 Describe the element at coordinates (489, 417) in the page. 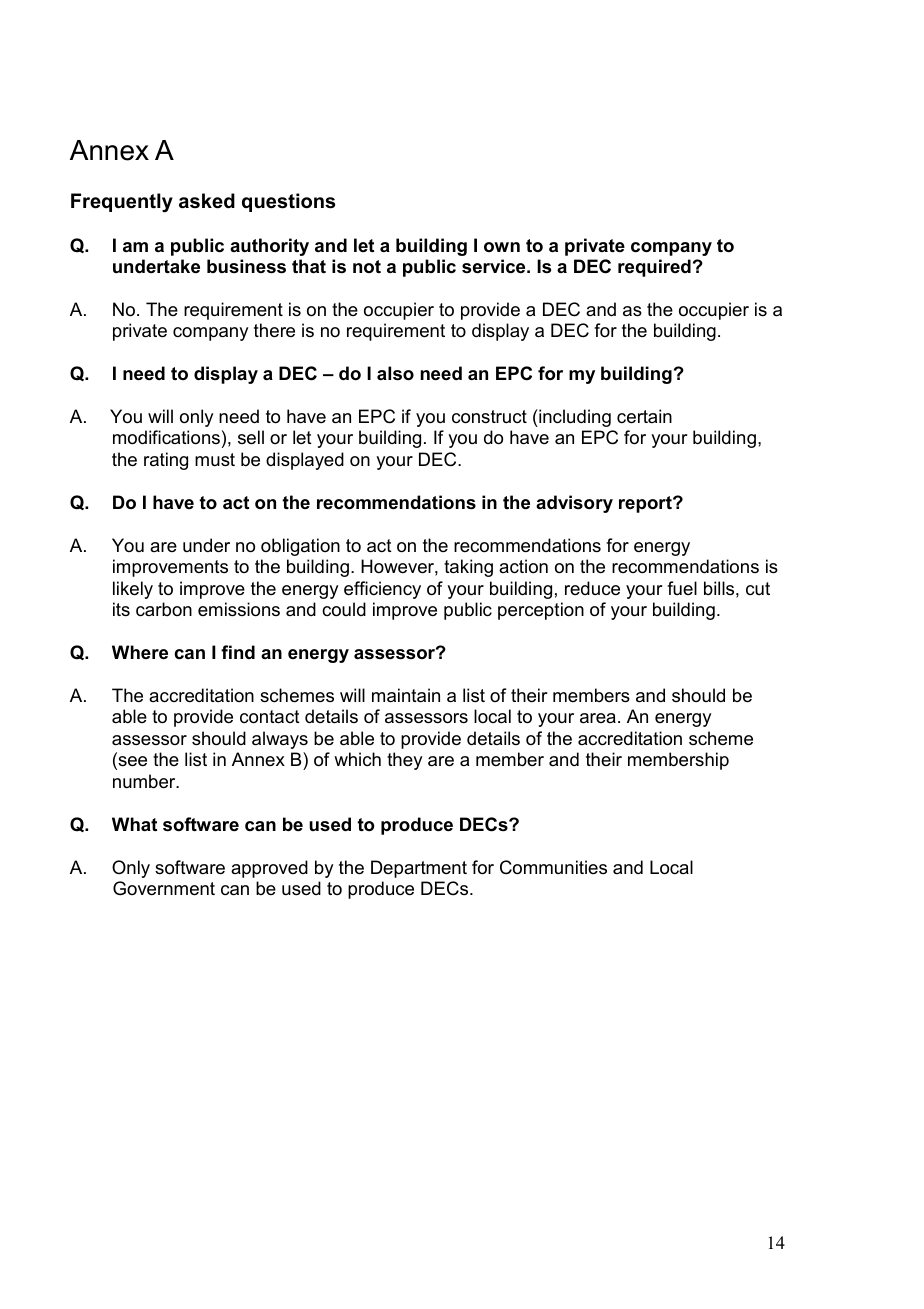

I see `construct` at that location.
